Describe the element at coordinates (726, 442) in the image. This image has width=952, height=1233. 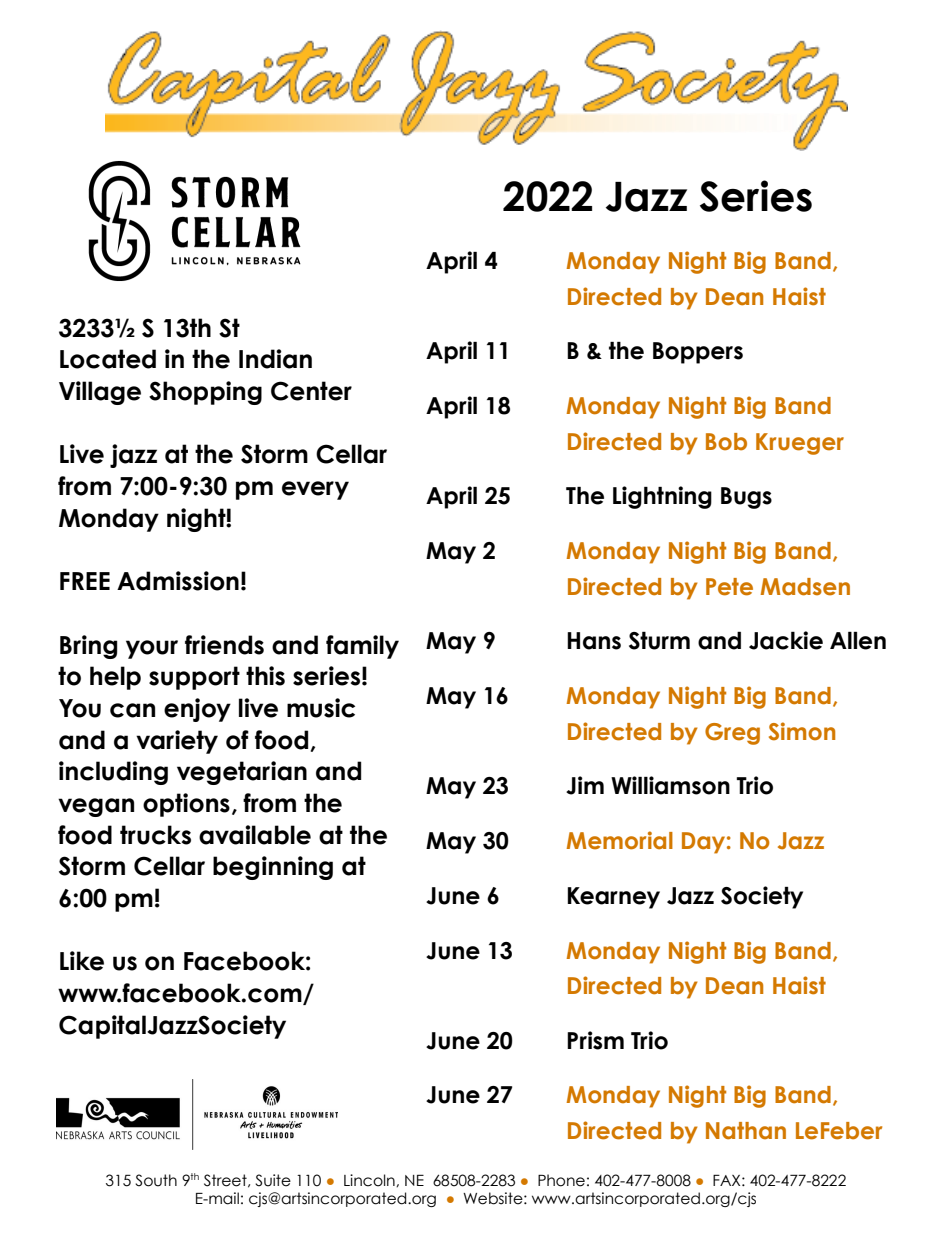
I see `Bob` at that location.
